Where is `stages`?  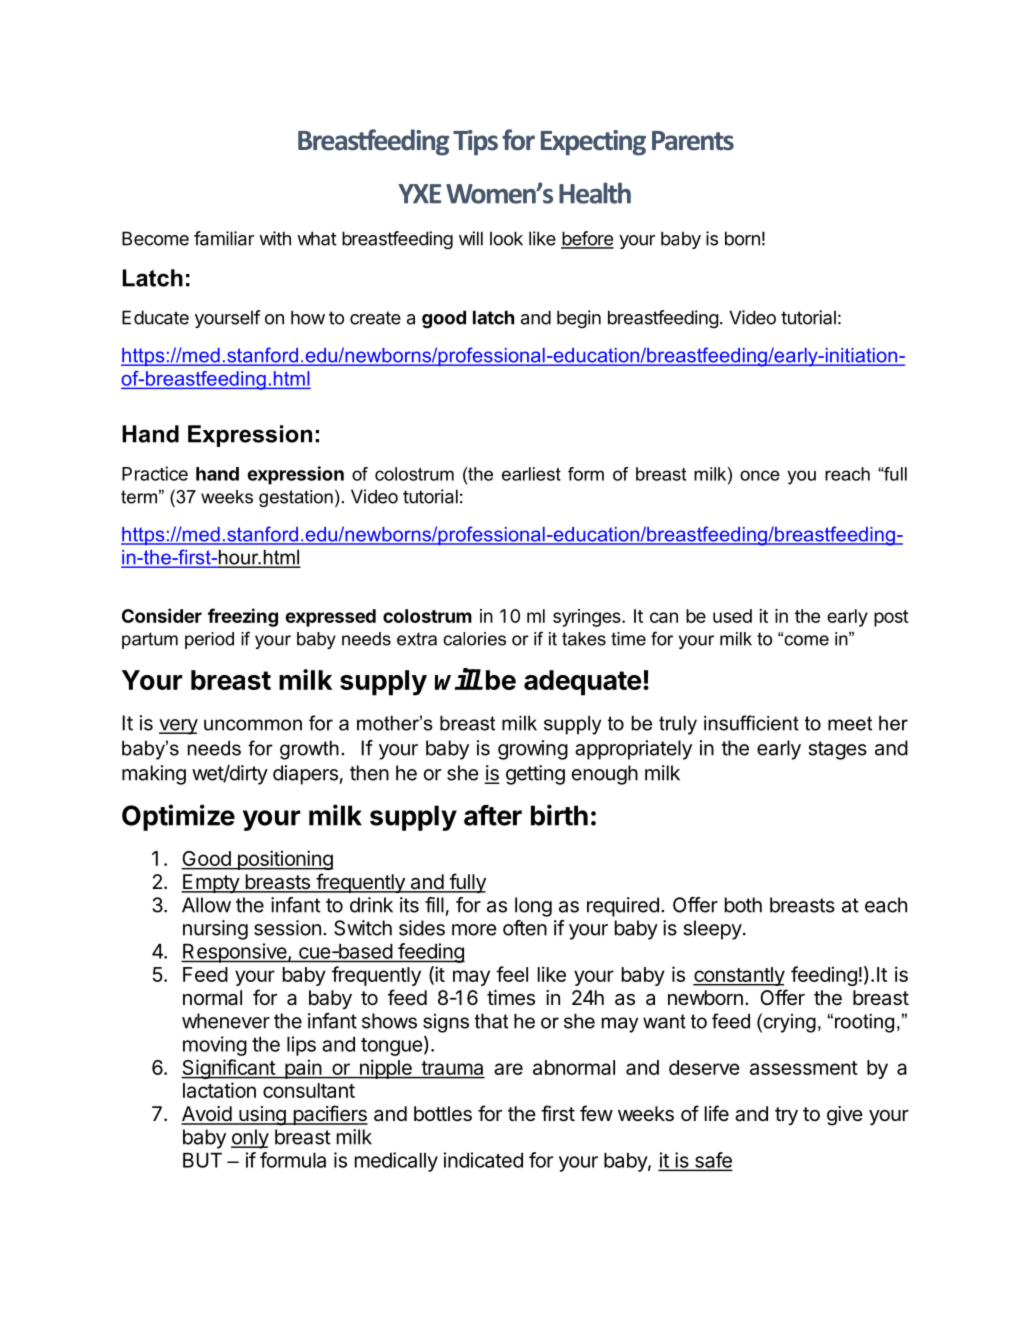
stages is located at coordinates (838, 750).
